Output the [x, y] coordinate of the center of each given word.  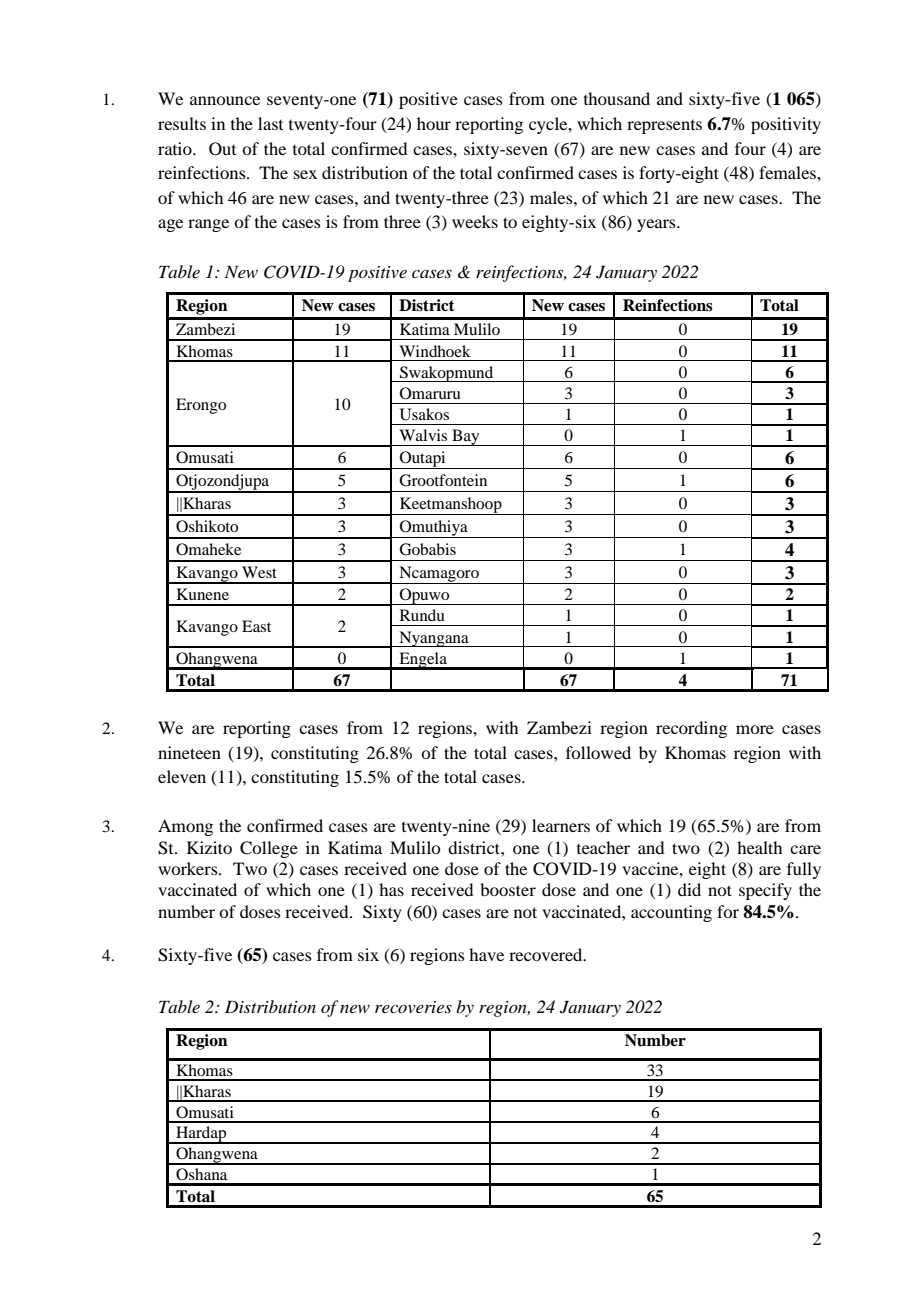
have [486, 954]
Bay [466, 437]
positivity [786, 125]
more [755, 729]
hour [434, 123]
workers [189, 868]
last [270, 123]
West [259, 572]
